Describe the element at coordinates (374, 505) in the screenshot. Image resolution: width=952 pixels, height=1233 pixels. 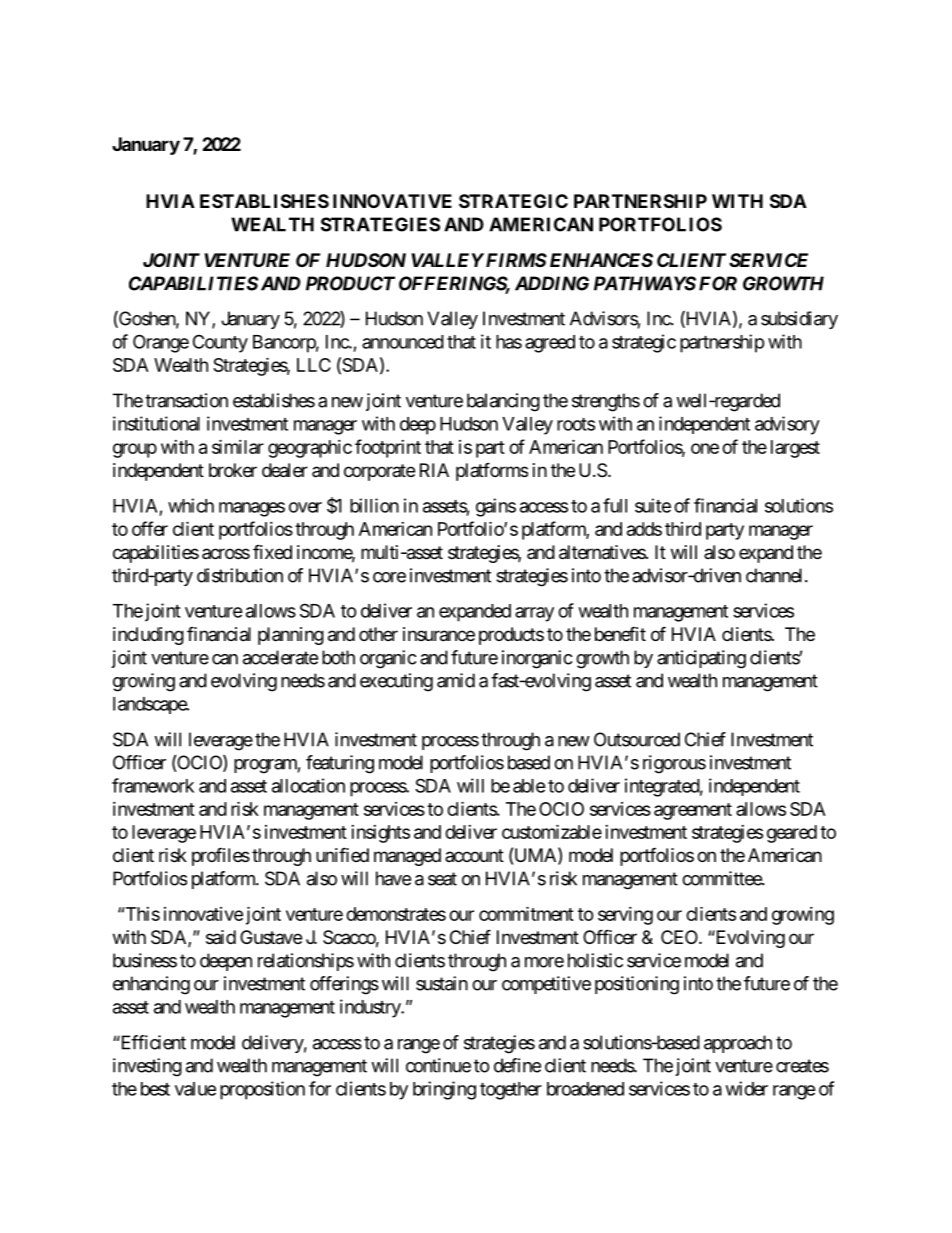
I see `billion` at that location.
